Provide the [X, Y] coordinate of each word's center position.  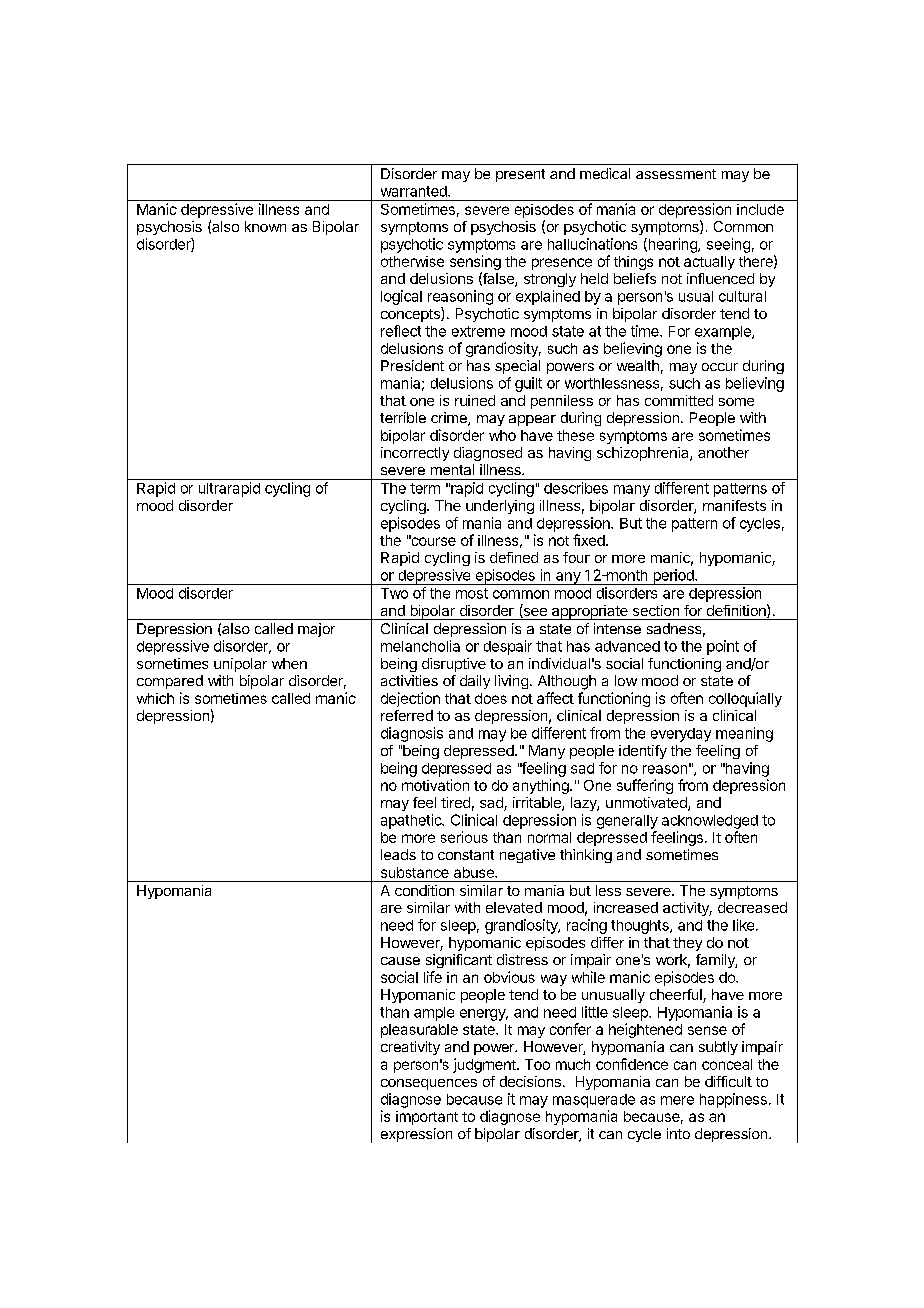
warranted [415, 191]
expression [416, 1135]
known [265, 226]
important [427, 1118]
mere [677, 1100]
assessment [676, 174]
